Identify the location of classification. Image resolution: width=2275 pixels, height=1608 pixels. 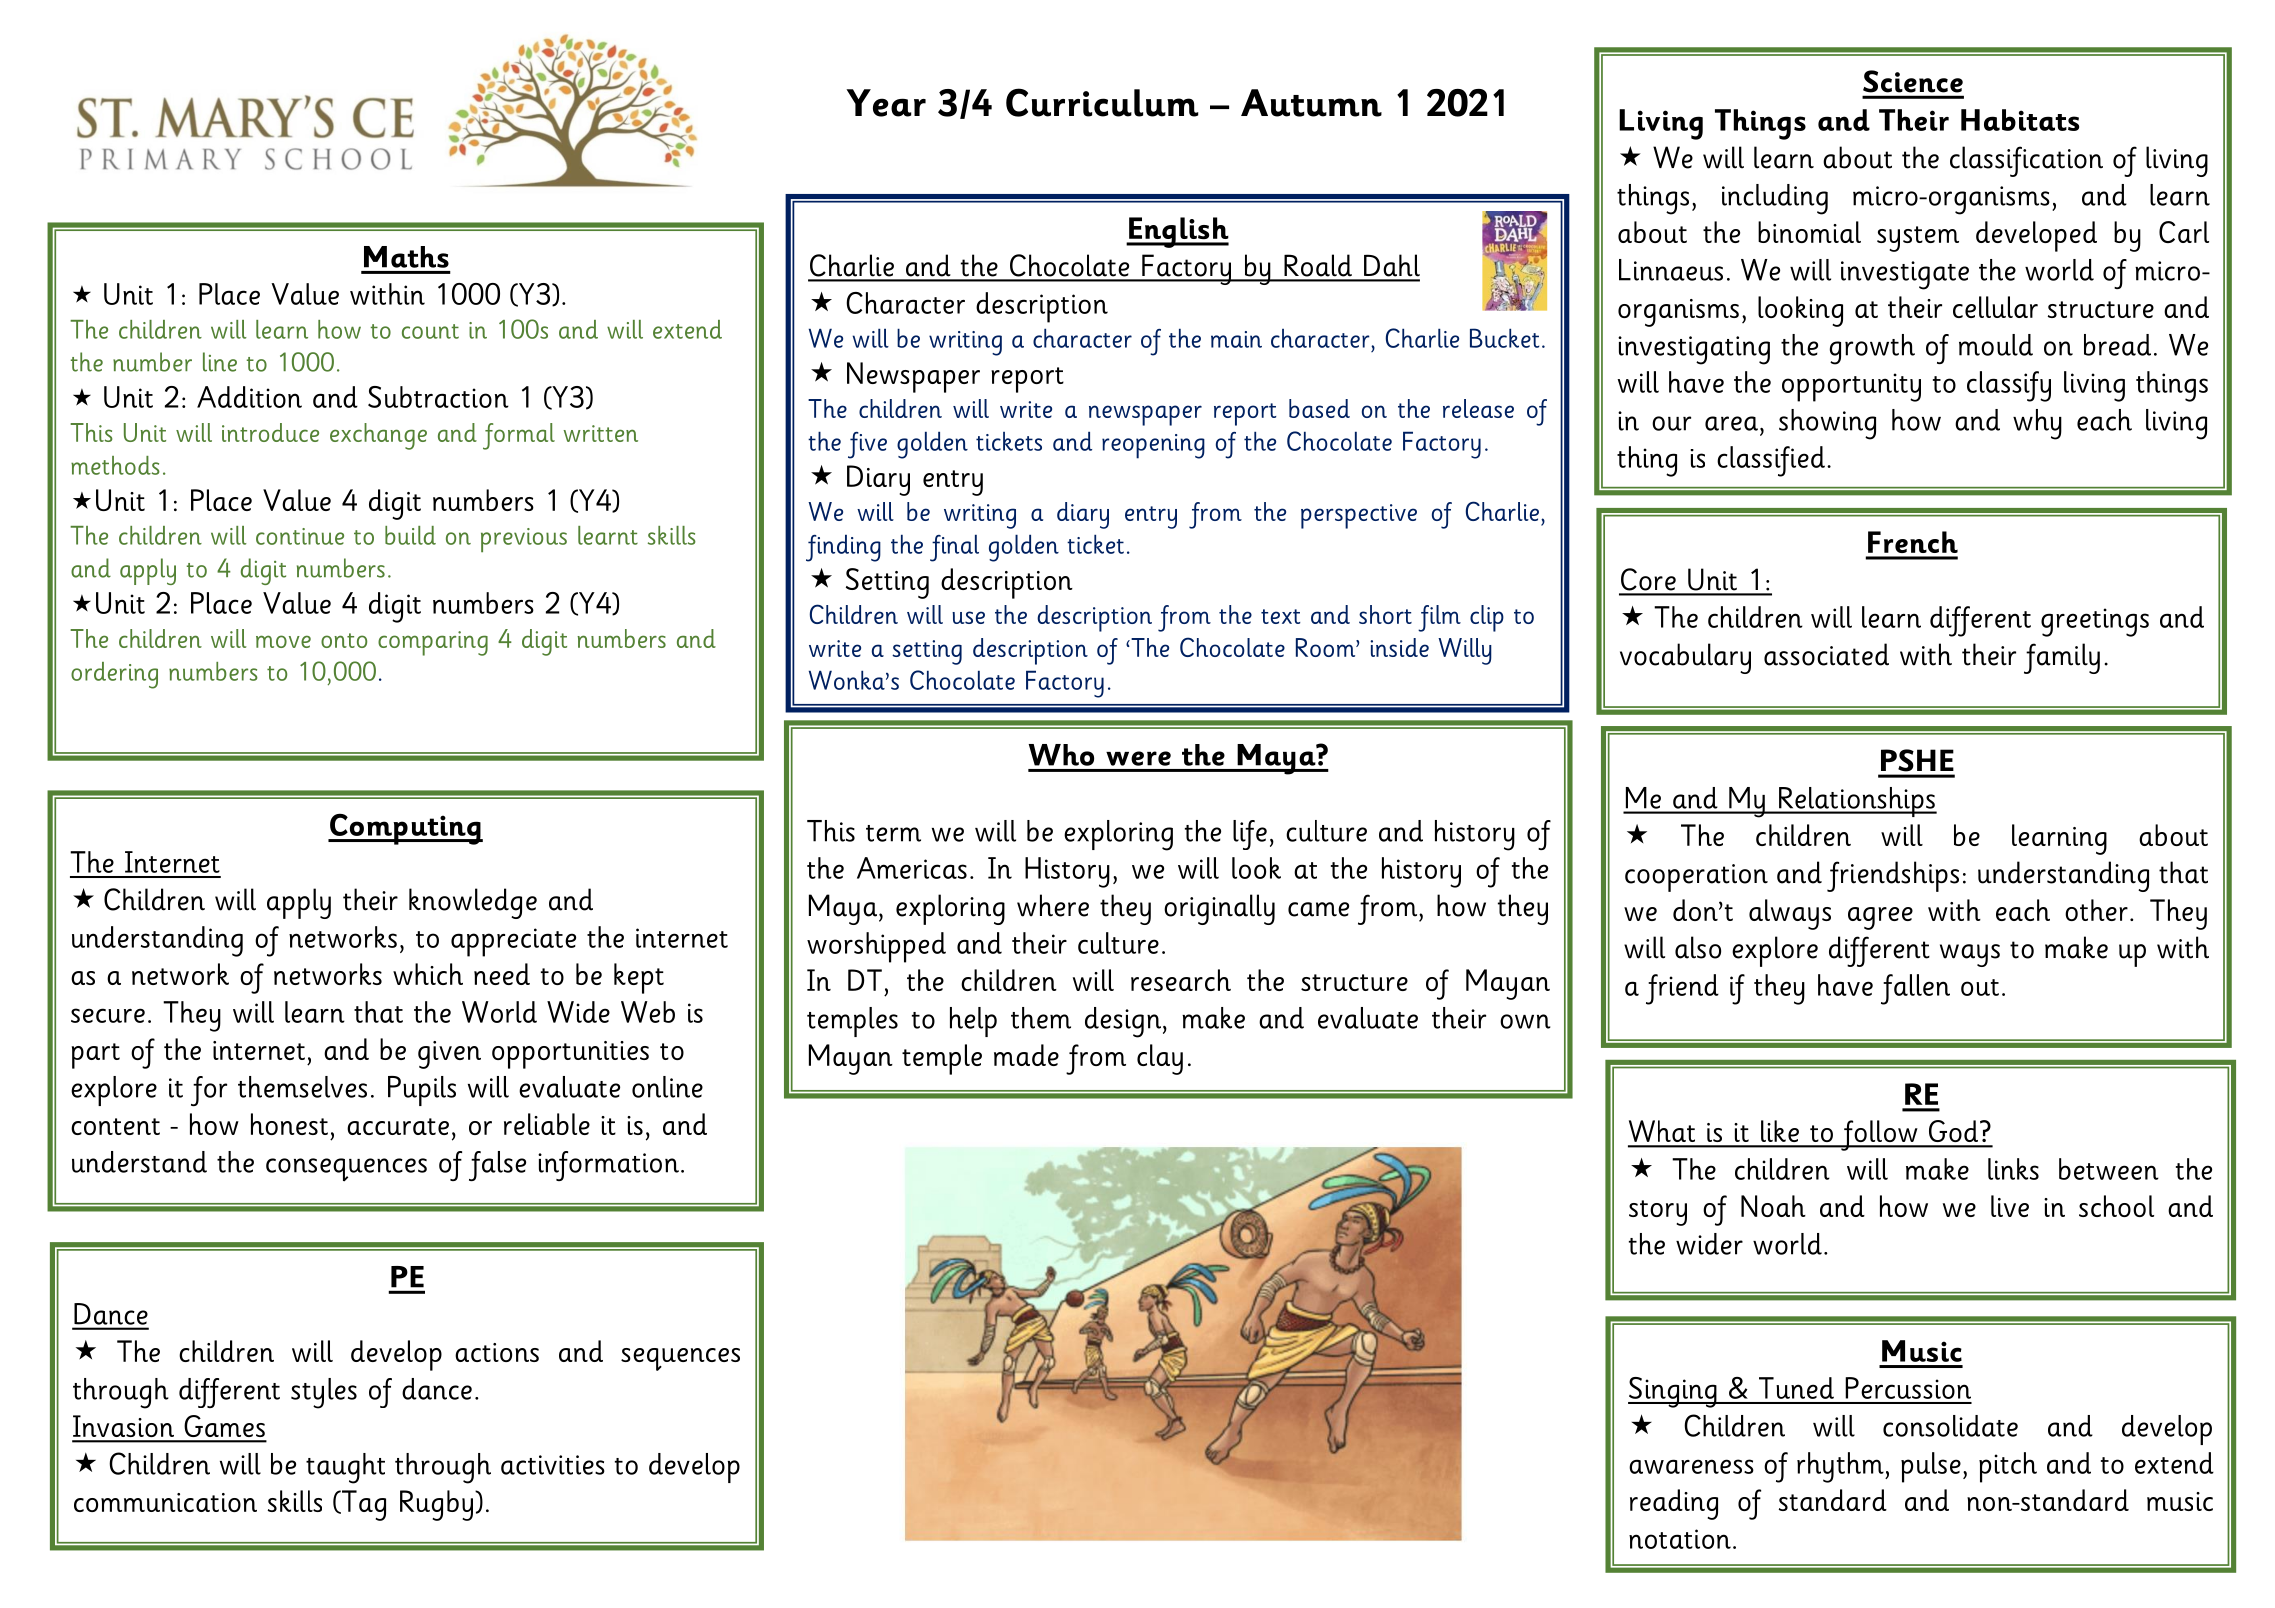
(2026, 161).
